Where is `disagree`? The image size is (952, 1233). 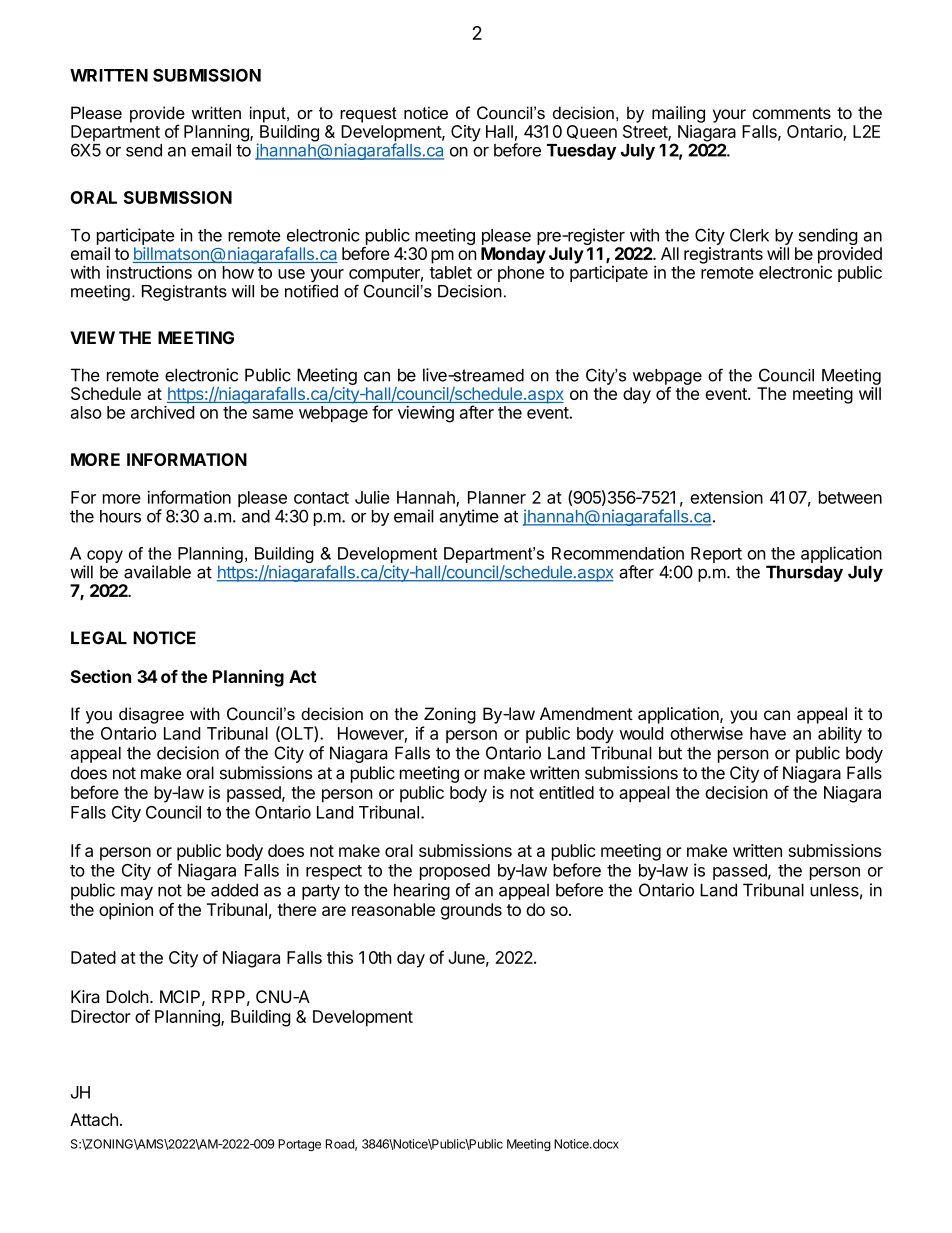
disagree is located at coordinates (151, 715).
